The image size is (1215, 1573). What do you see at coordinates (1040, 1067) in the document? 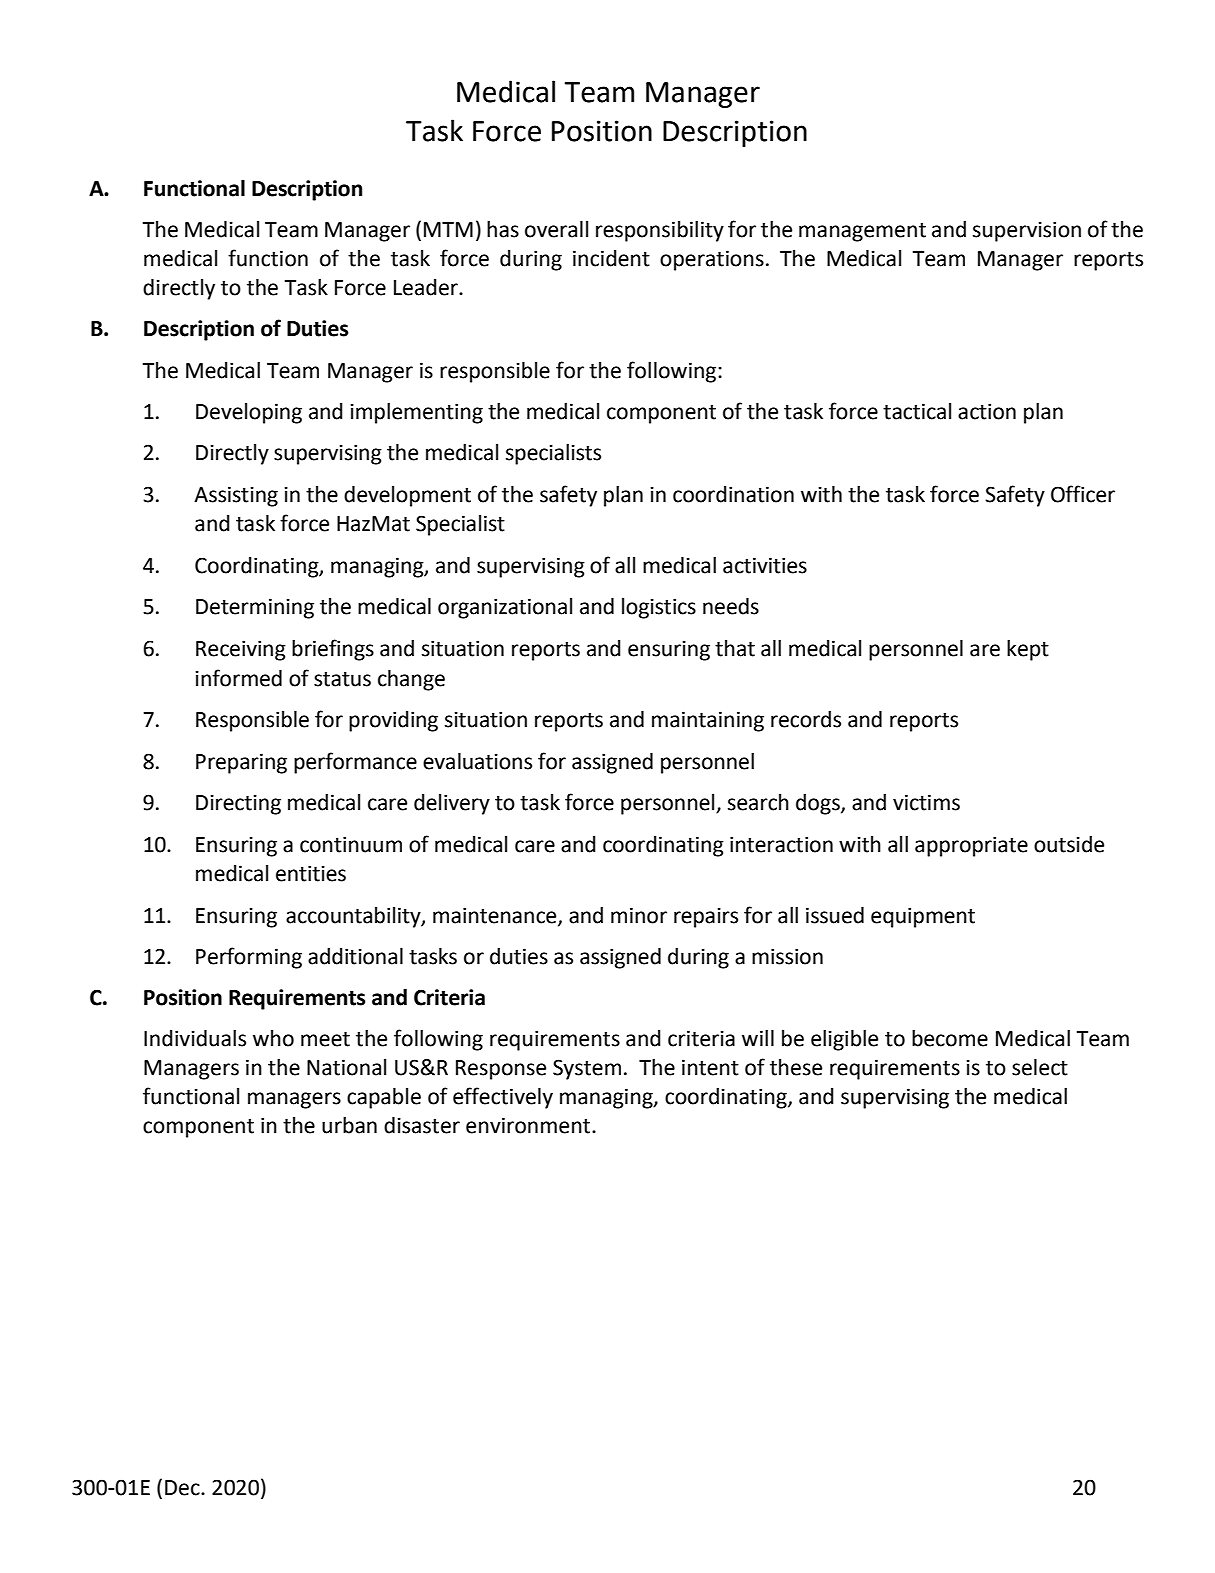
I see `select` at bounding box center [1040, 1067].
